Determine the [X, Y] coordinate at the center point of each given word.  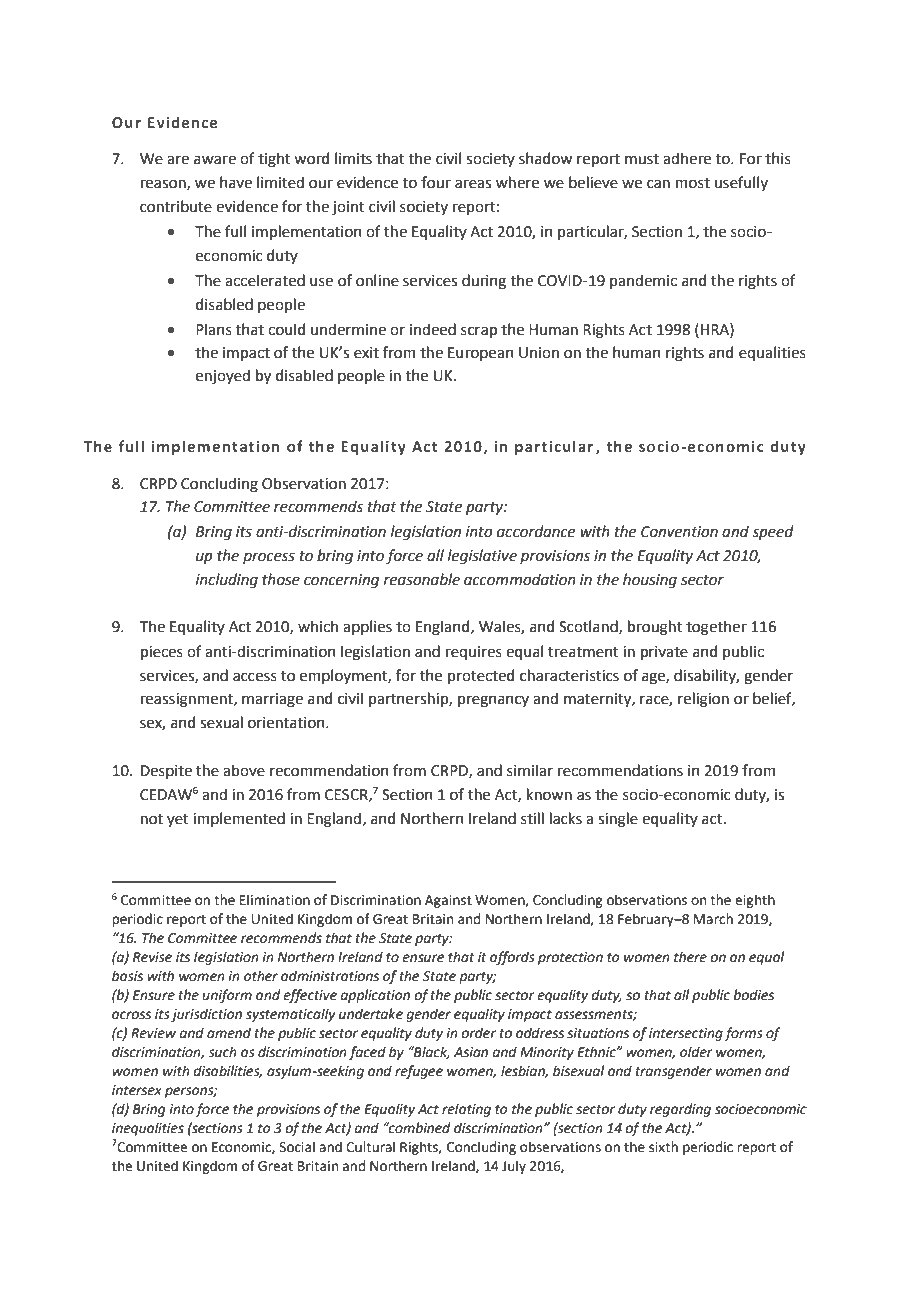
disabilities [228, 1071]
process [269, 558]
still [532, 818]
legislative [482, 557]
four [436, 182]
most [693, 183]
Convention [679, 532]
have [236, 182]
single [618, 820]
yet [178, 820]
